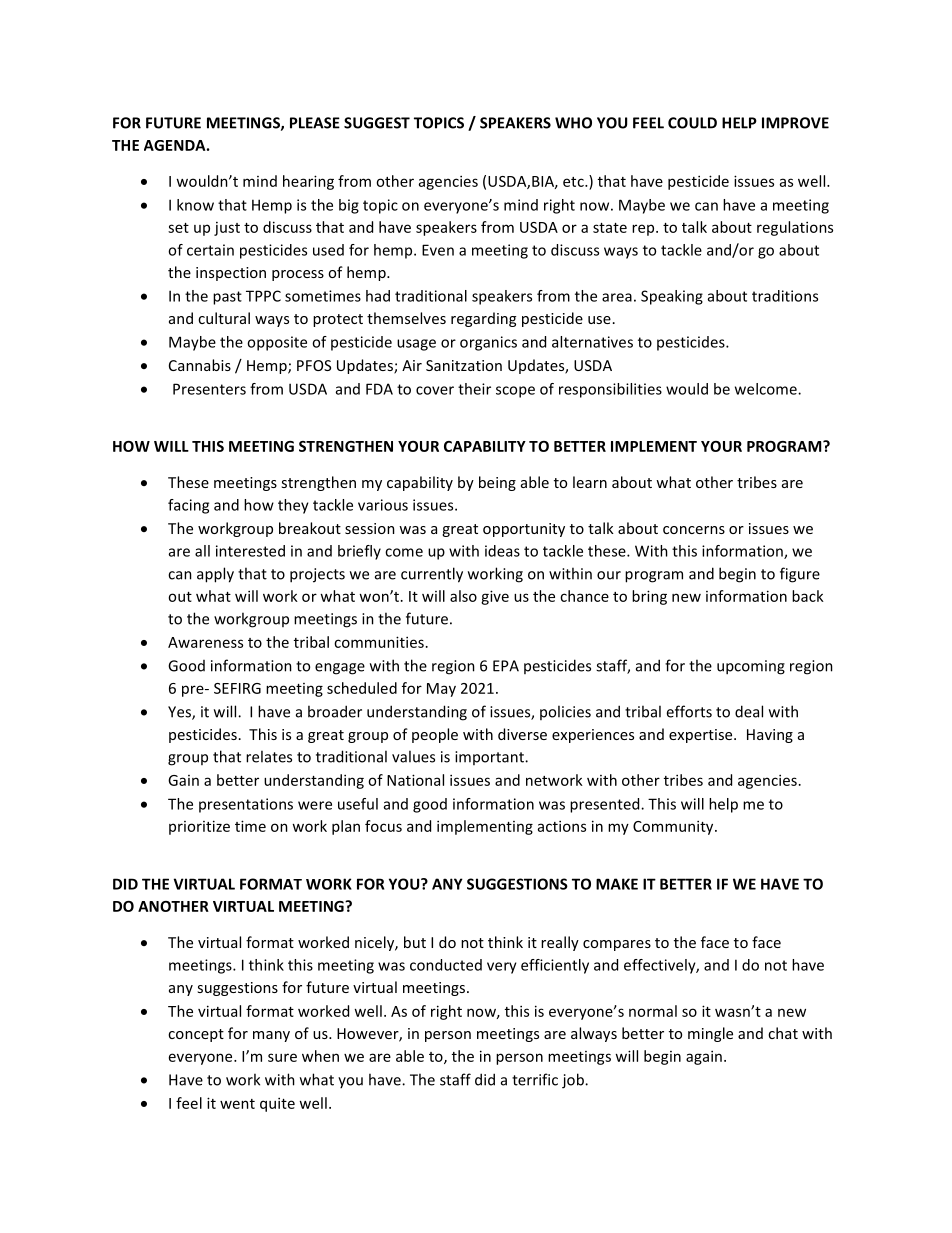 The image size is (952, 1233). What do you see at coordinates (692, 123) in the image?
I see `COULD` at bounding box center [692, 123].
